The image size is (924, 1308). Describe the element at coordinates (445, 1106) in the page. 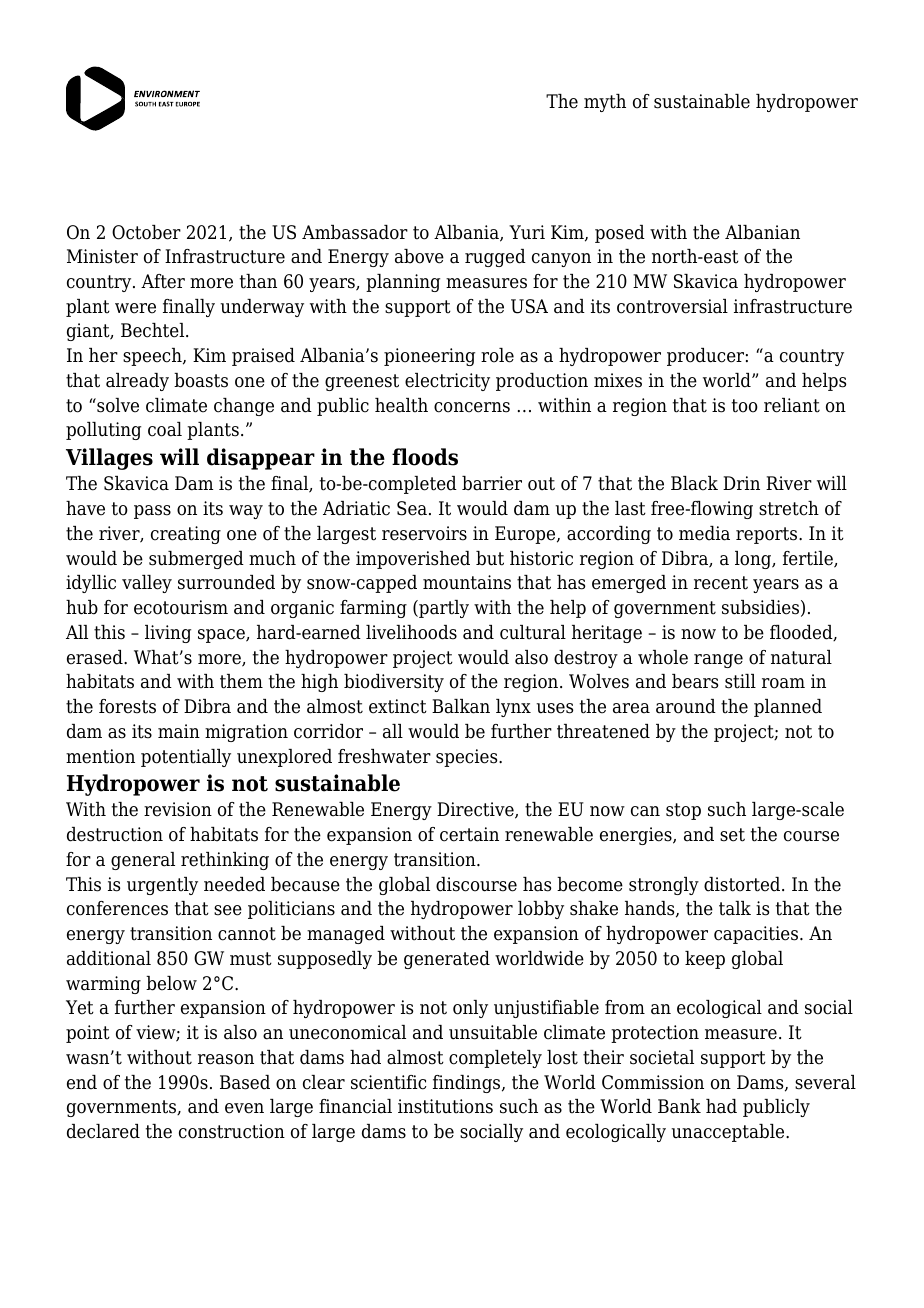

I see `institutions` at that location.
